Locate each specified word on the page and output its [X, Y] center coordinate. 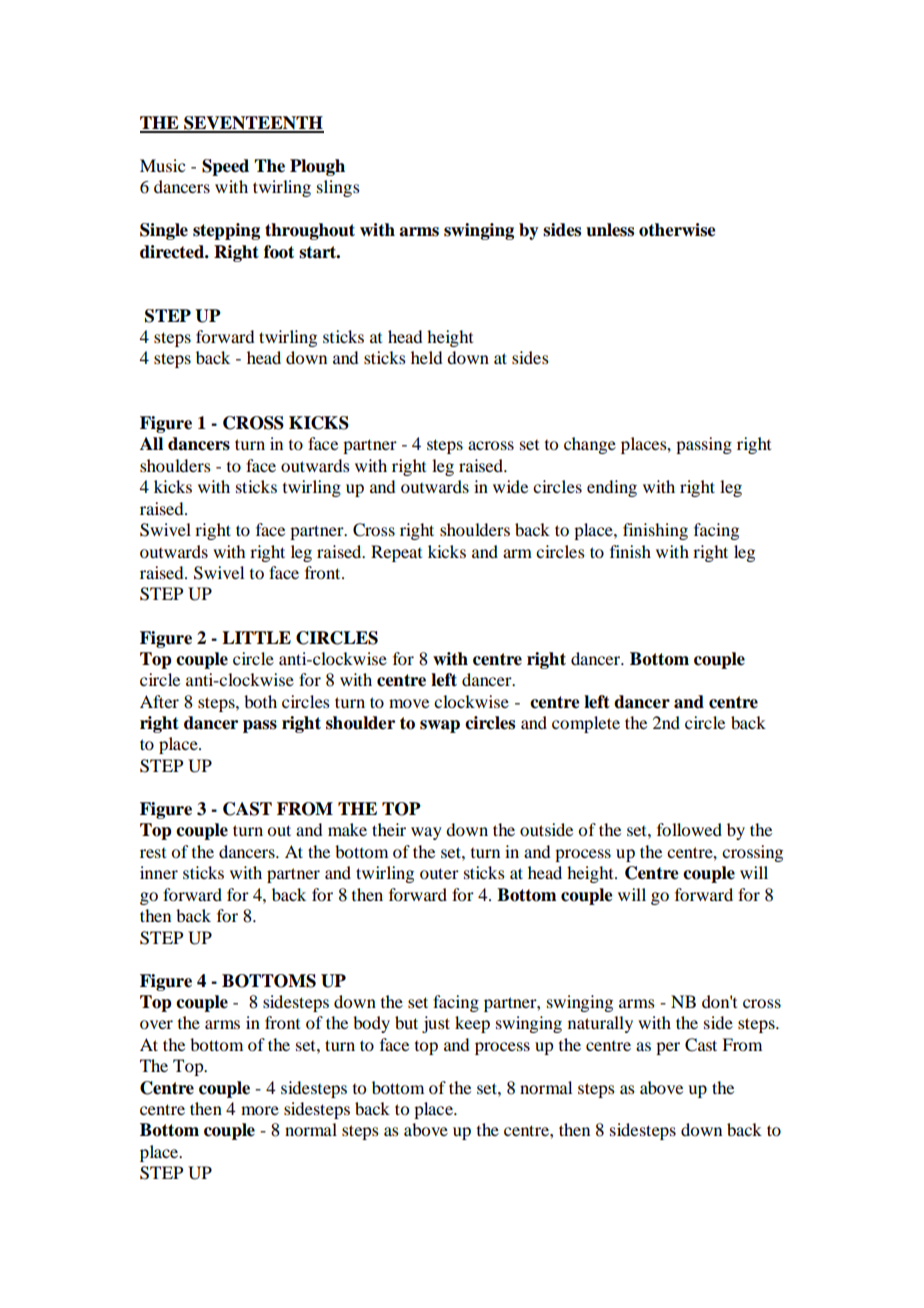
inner [159, 872]
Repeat [396, 553]
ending [612, 488]
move [409, 703]
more [260, 1110]
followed [689, 829]
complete [586, 724]
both [260, 701]
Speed [225, 167]
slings [338, 188]
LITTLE [256, 637]
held [426, 357]
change [590, 445]
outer [439, 873]
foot [279, 252]
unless [610, 230]
